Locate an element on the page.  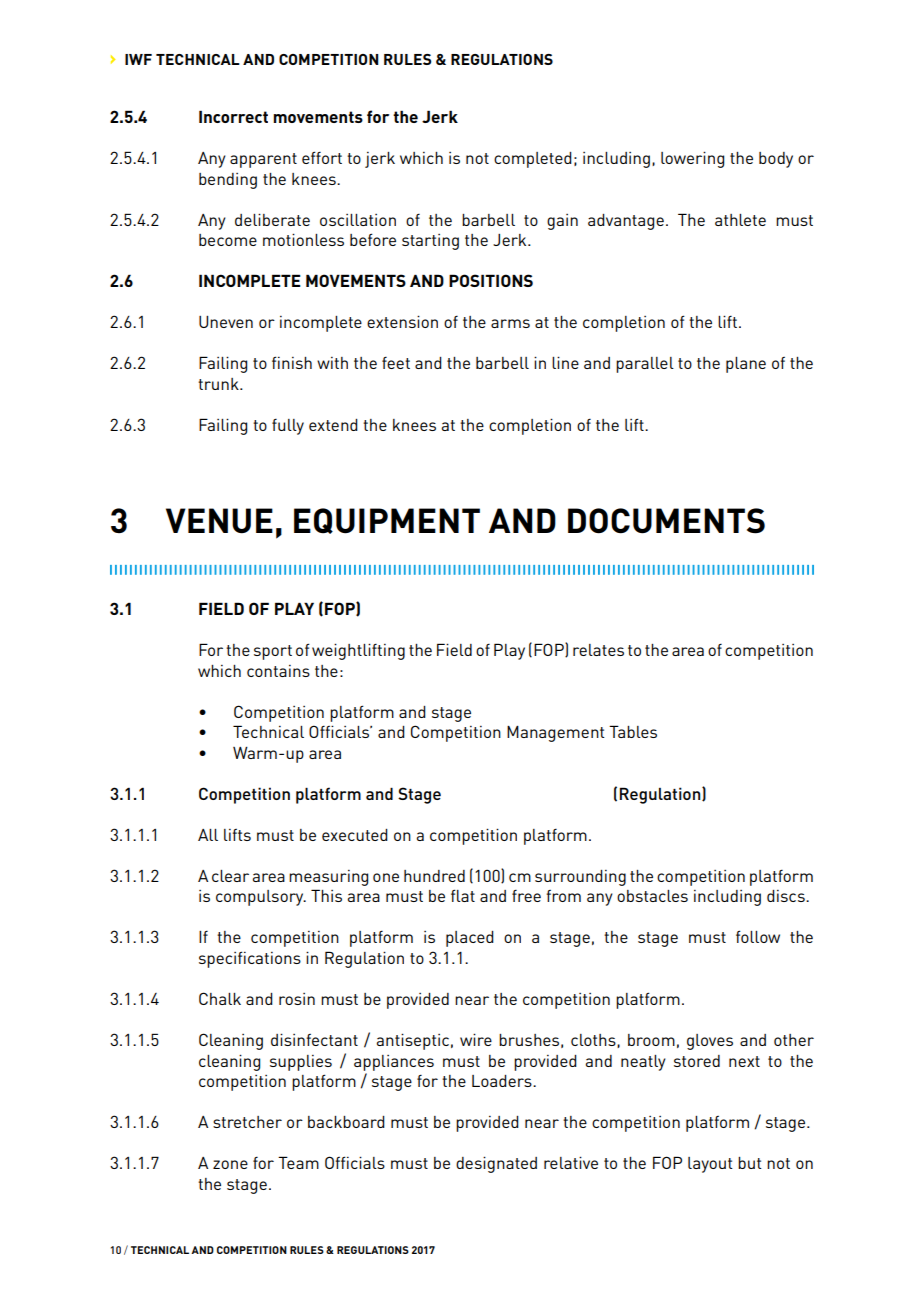
Team is located at coordinates (298, 1162).
